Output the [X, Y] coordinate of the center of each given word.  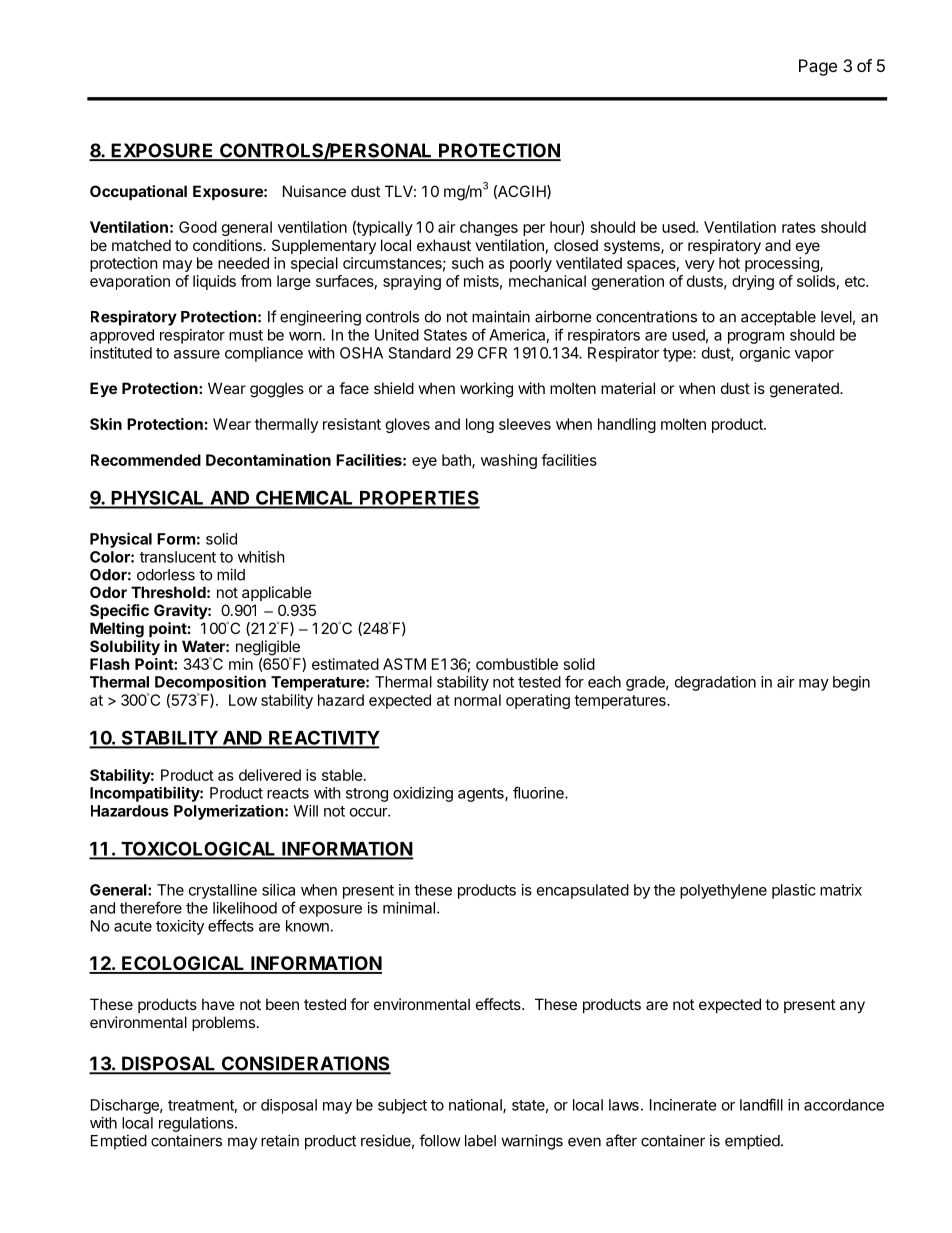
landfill [761, 1104]
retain [280, 1140]
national [476, 1106]
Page [818, 67]
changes [489, 228]
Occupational [138, 192]
